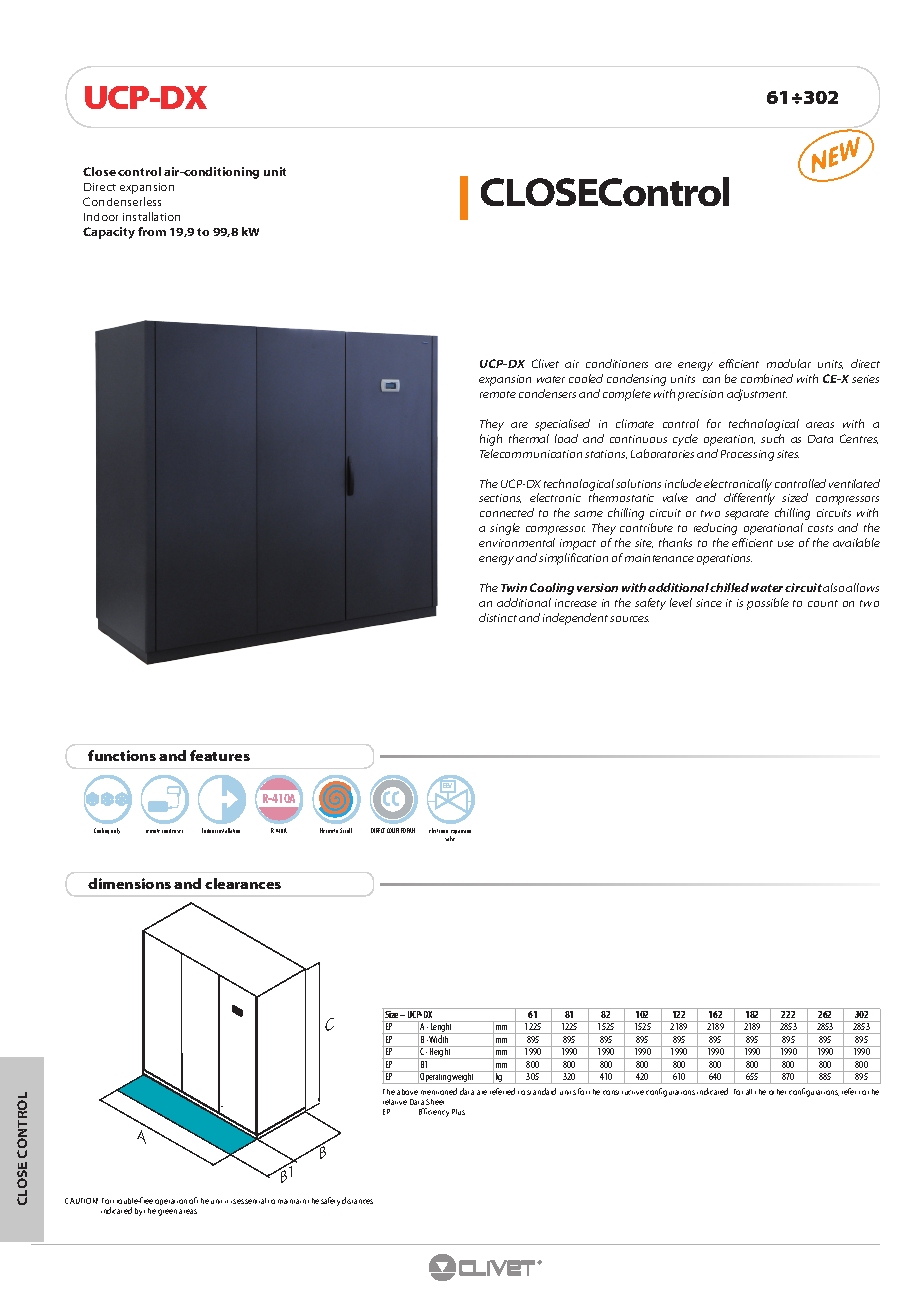  What do you see at coordinates (786, 544) in the image?
I see `use` at bounding box center [786, 544].
